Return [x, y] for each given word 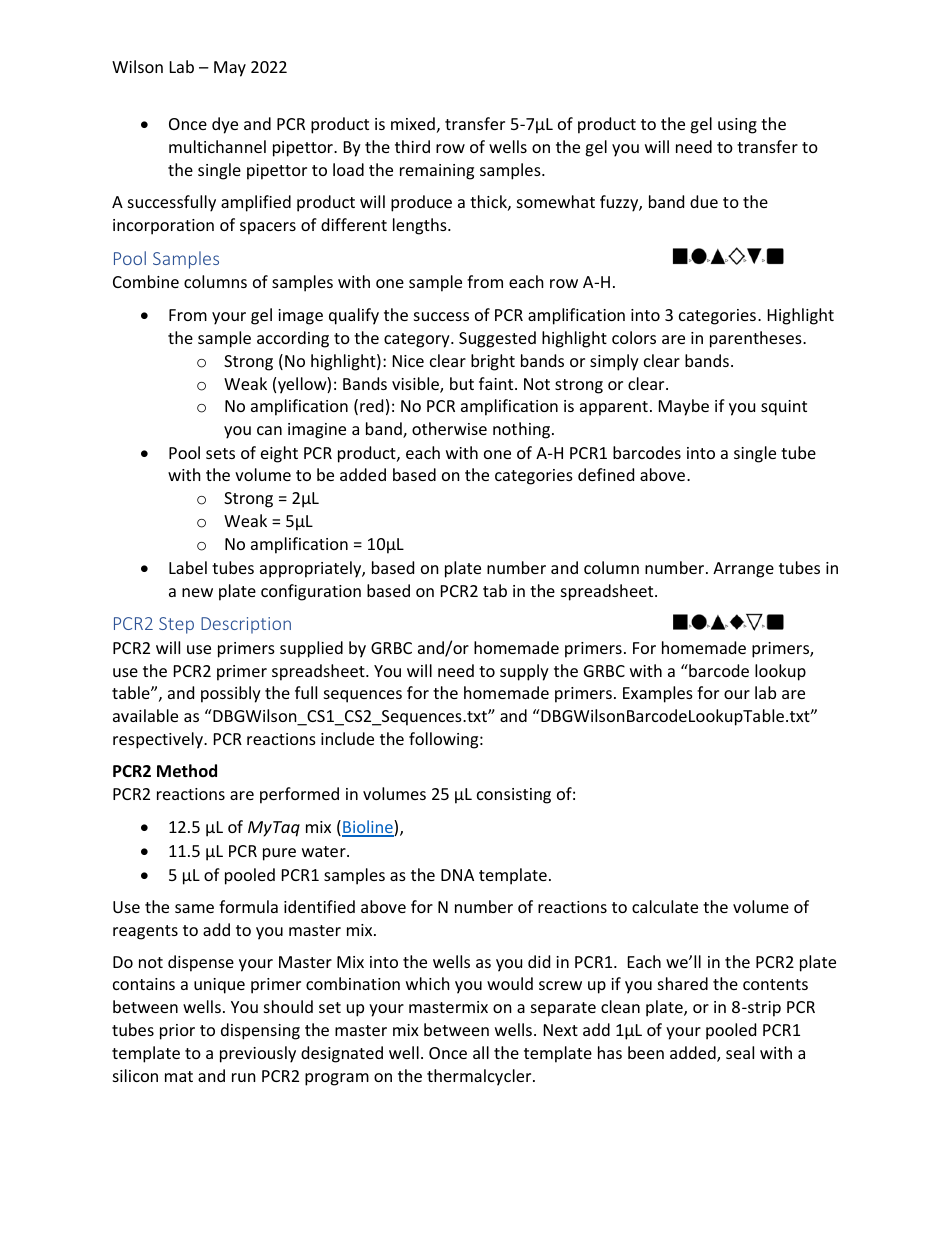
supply [524, 672]
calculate [665, 906]
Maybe [684, 407]
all [481, 1052]
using [737, 126]
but [462, 383]
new [197, 592]
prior [177, 1032]
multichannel [217, 146]
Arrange [743, 570]
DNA [457, 875]
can [269, 430]
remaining [437, 172]
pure [279, 854]
